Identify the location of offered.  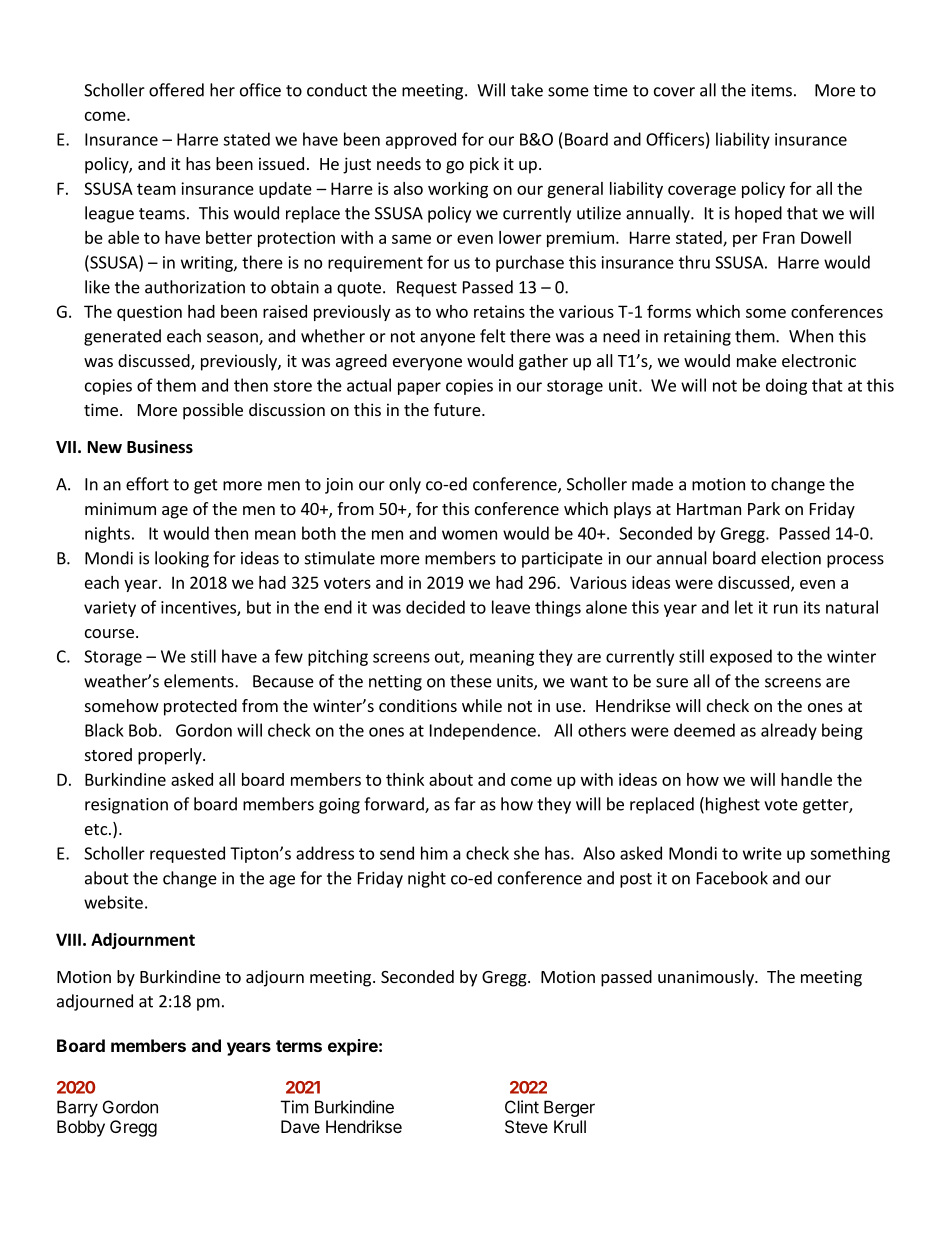
(176, 90).
